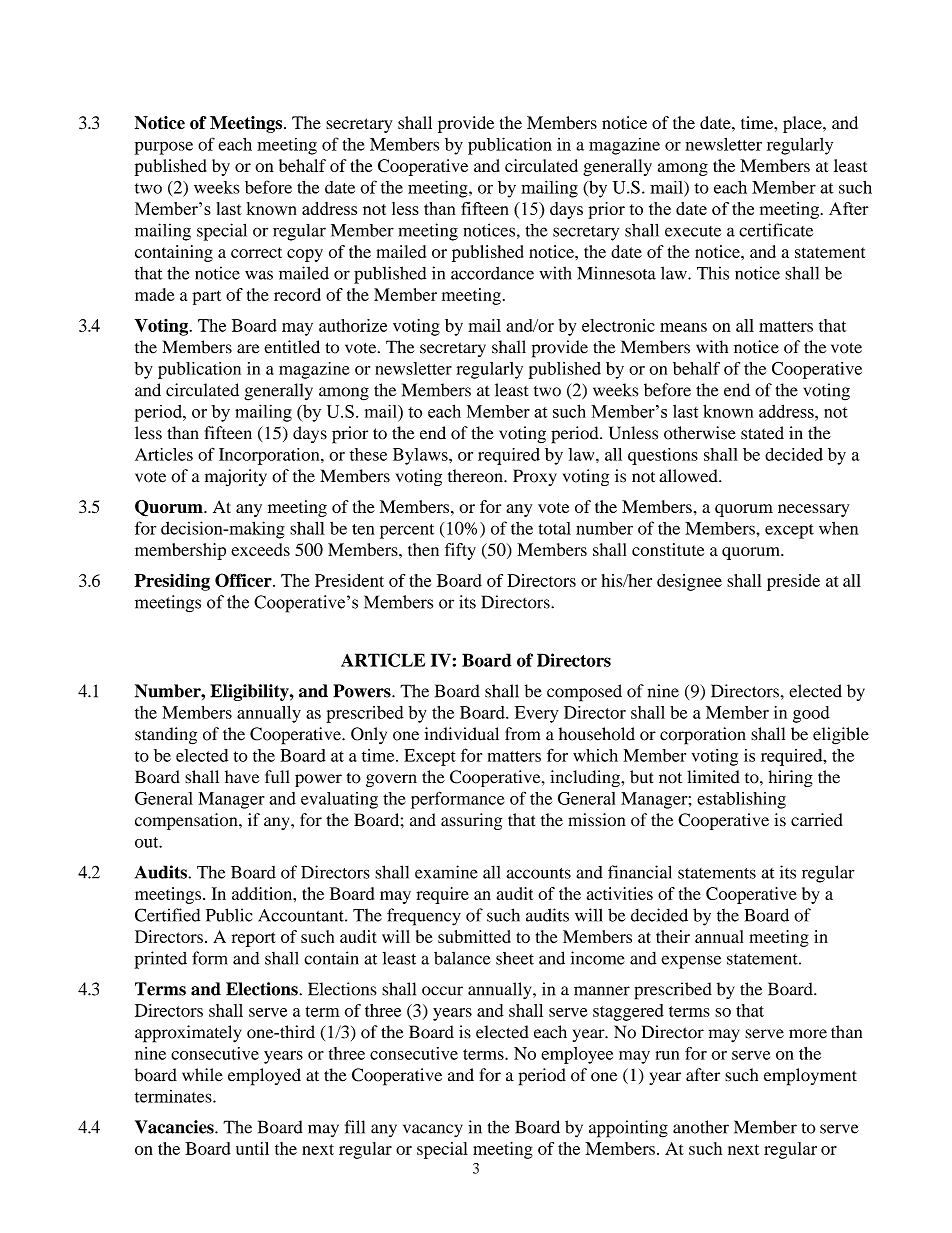  Describe the element at coordinates (236, 477) in the document. I see `majority` at that location.
